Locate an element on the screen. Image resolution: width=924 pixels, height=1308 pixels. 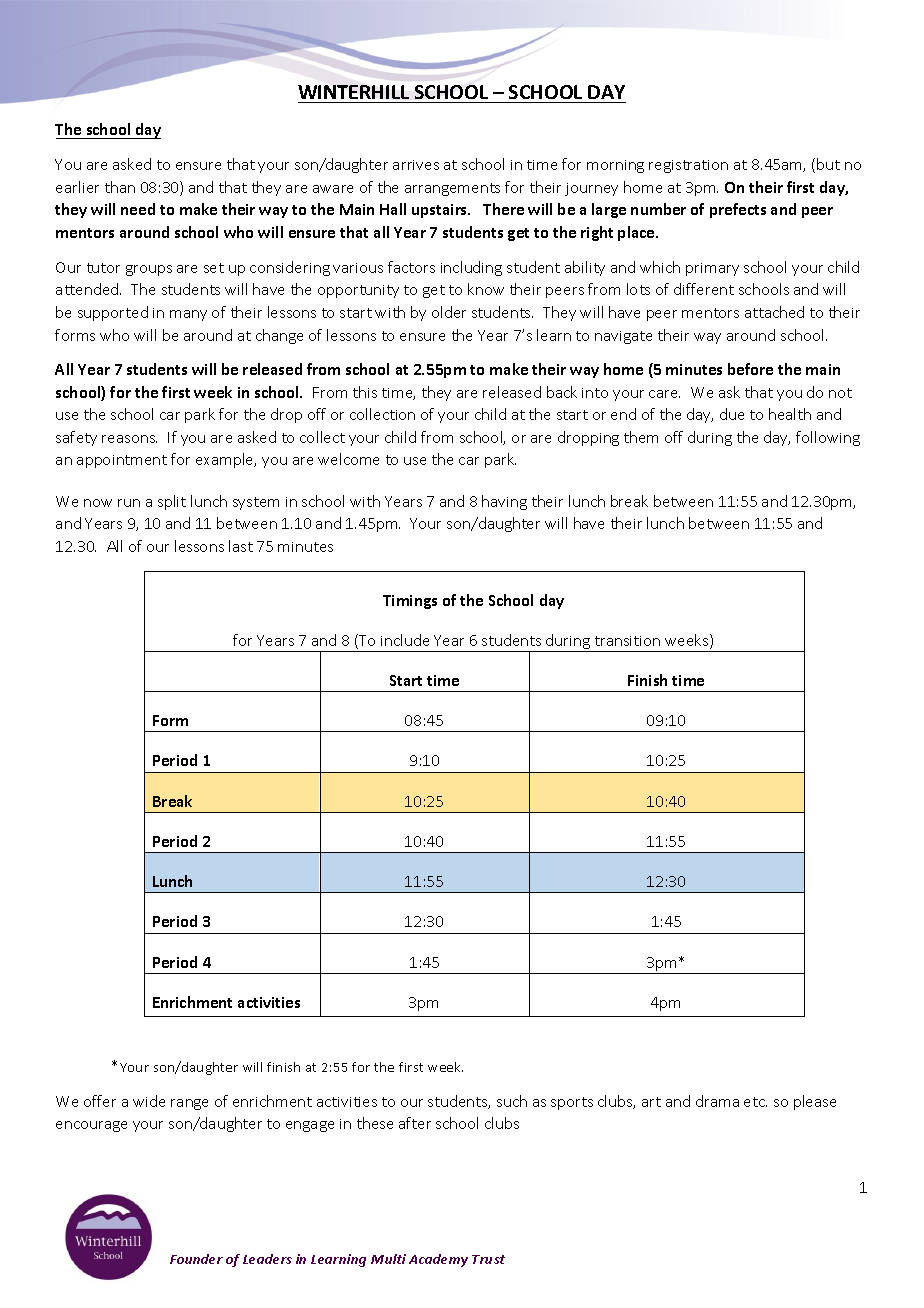
etc is located at coordinates (755, 1102).
